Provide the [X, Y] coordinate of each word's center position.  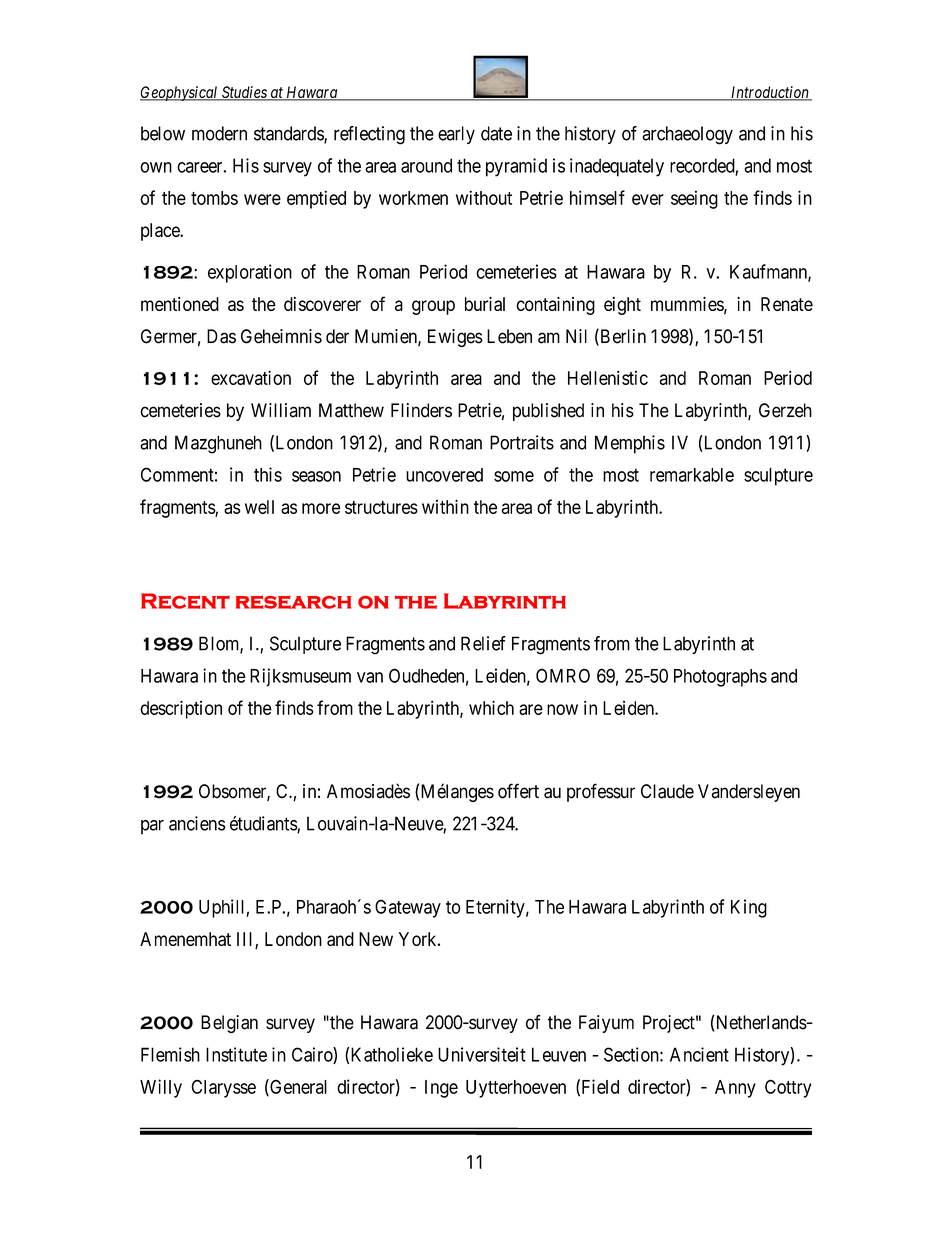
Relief [483, 643]
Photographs [720, 678]
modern [219, 133]
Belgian [229, 1024]
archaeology [687, 135]
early [456, 135]
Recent [185, 601]
